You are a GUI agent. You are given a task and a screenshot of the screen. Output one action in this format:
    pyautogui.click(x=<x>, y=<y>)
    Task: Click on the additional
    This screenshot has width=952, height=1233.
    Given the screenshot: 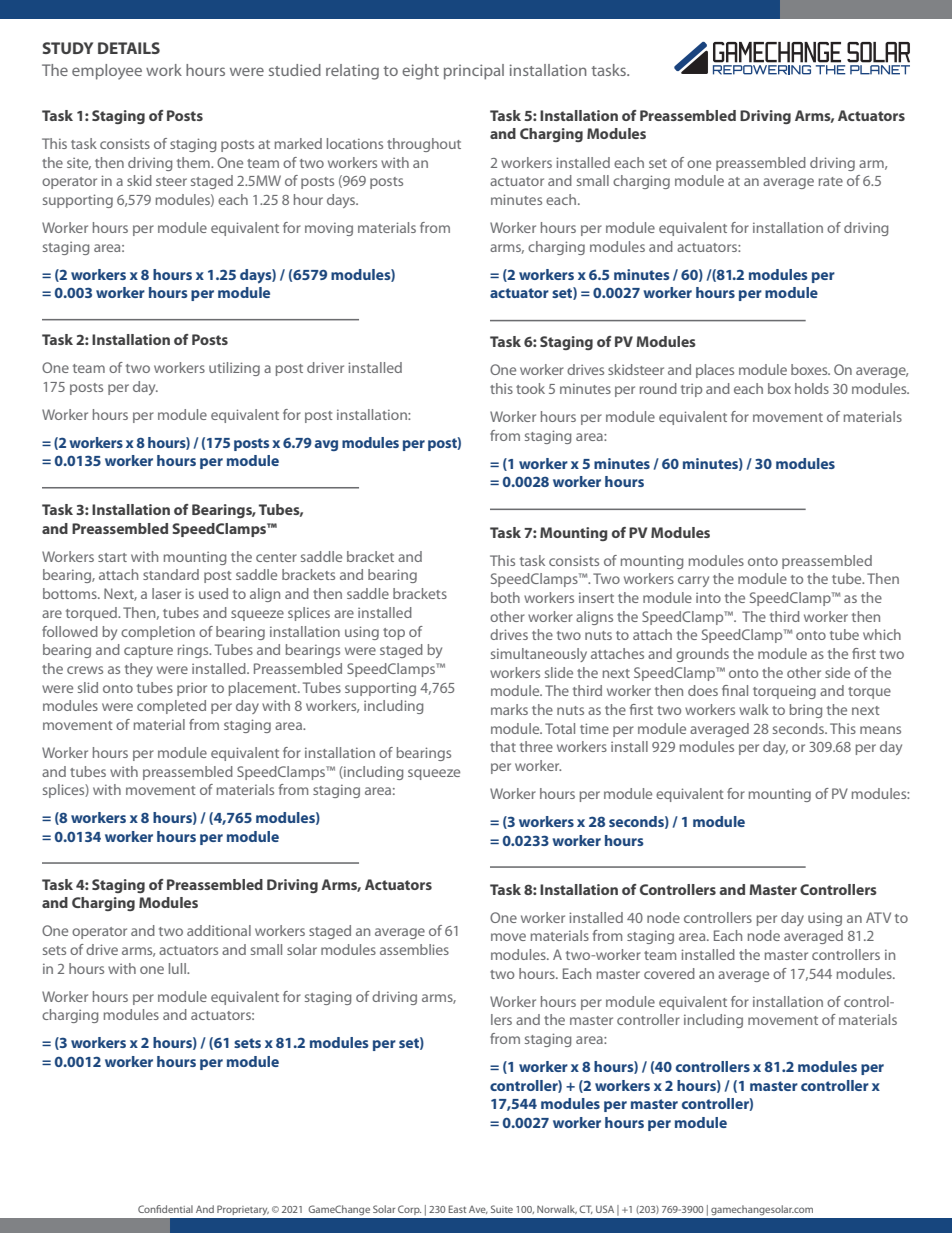 What is the action you would take?
    pyautogui.click(x=219, y=930)
